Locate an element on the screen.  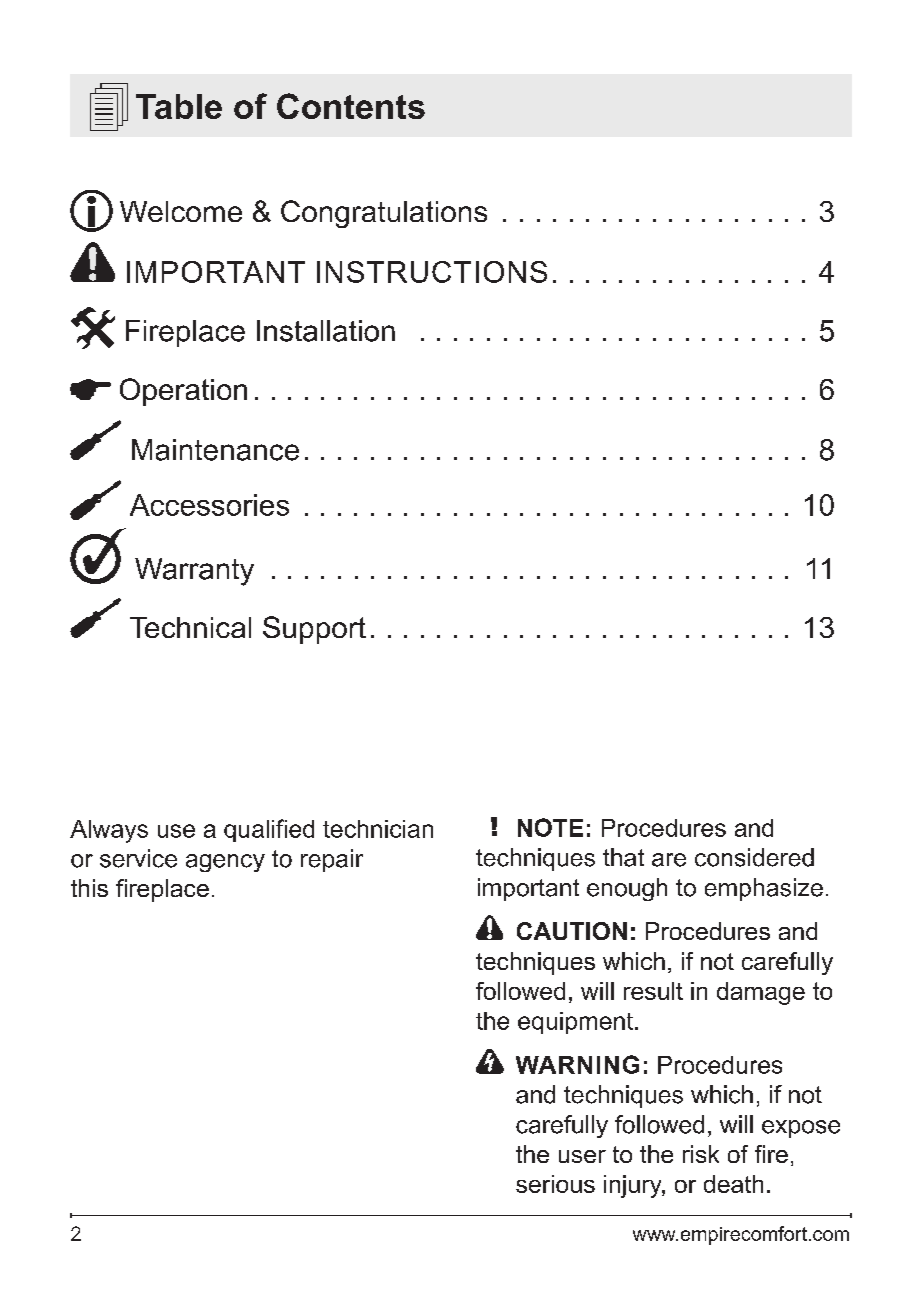
Welcome is located at coordinates (181, 211).
